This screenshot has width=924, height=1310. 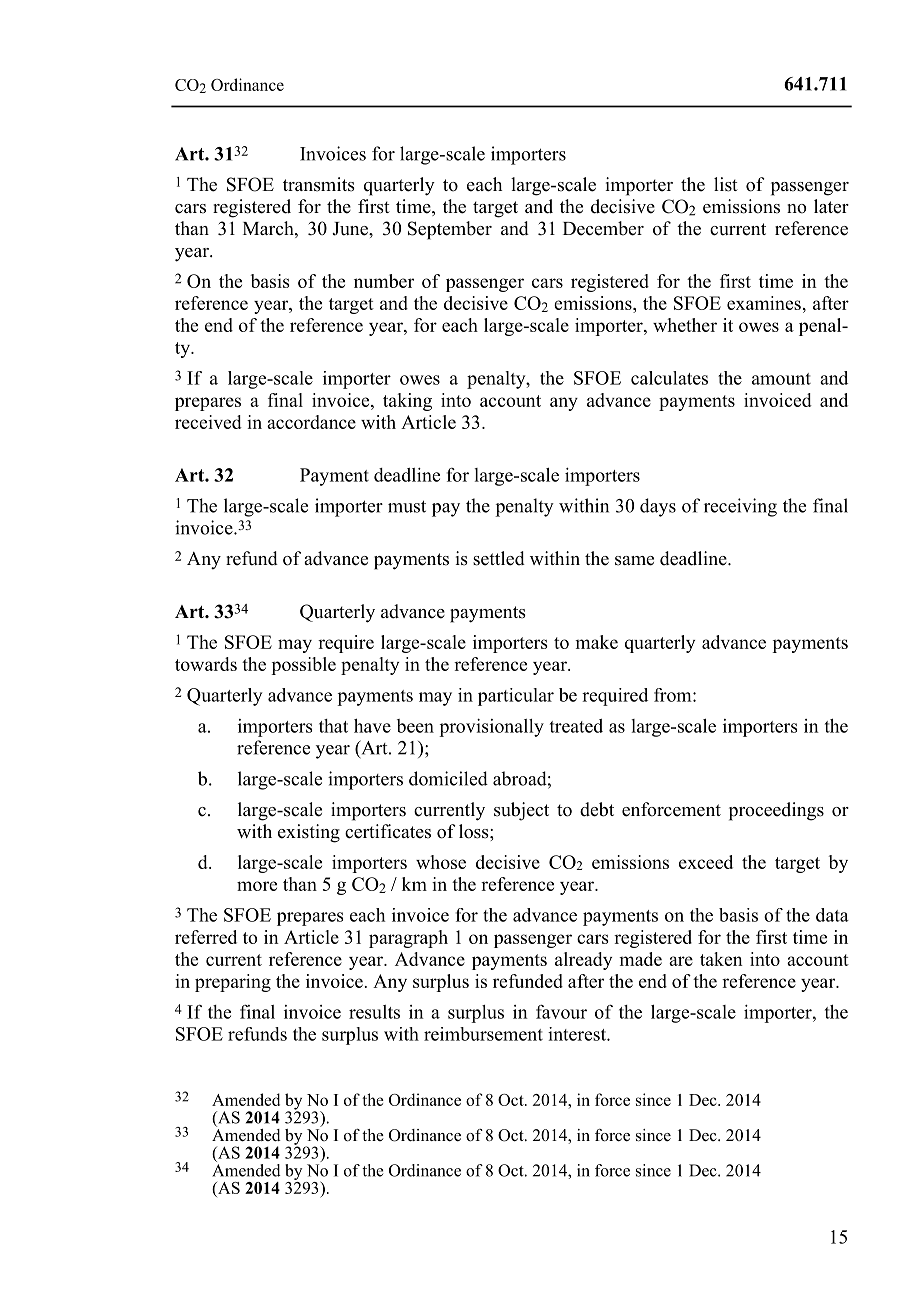 I want to click on possible, so click(x=303, y=666).
